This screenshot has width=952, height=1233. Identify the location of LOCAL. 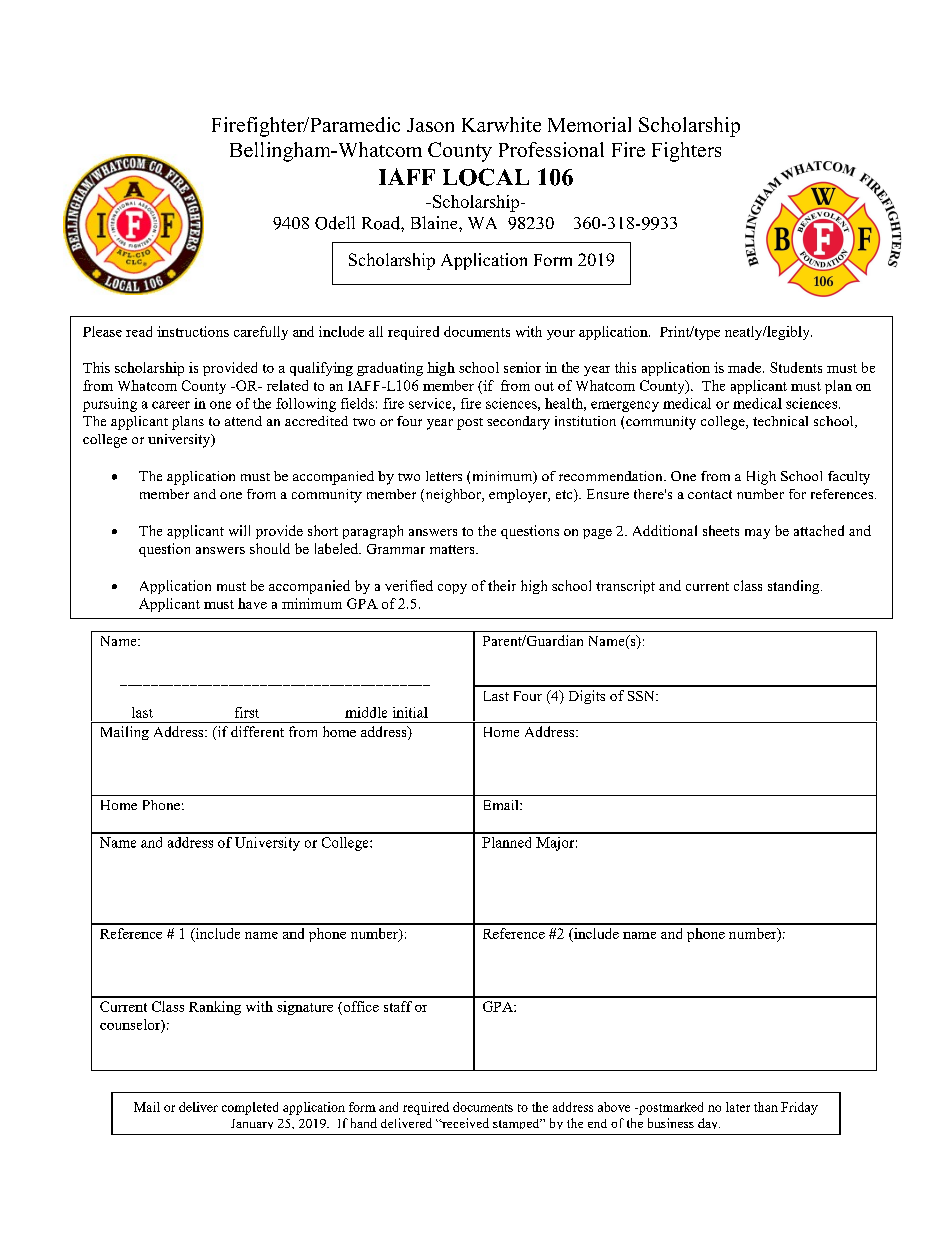
(486, 177).
